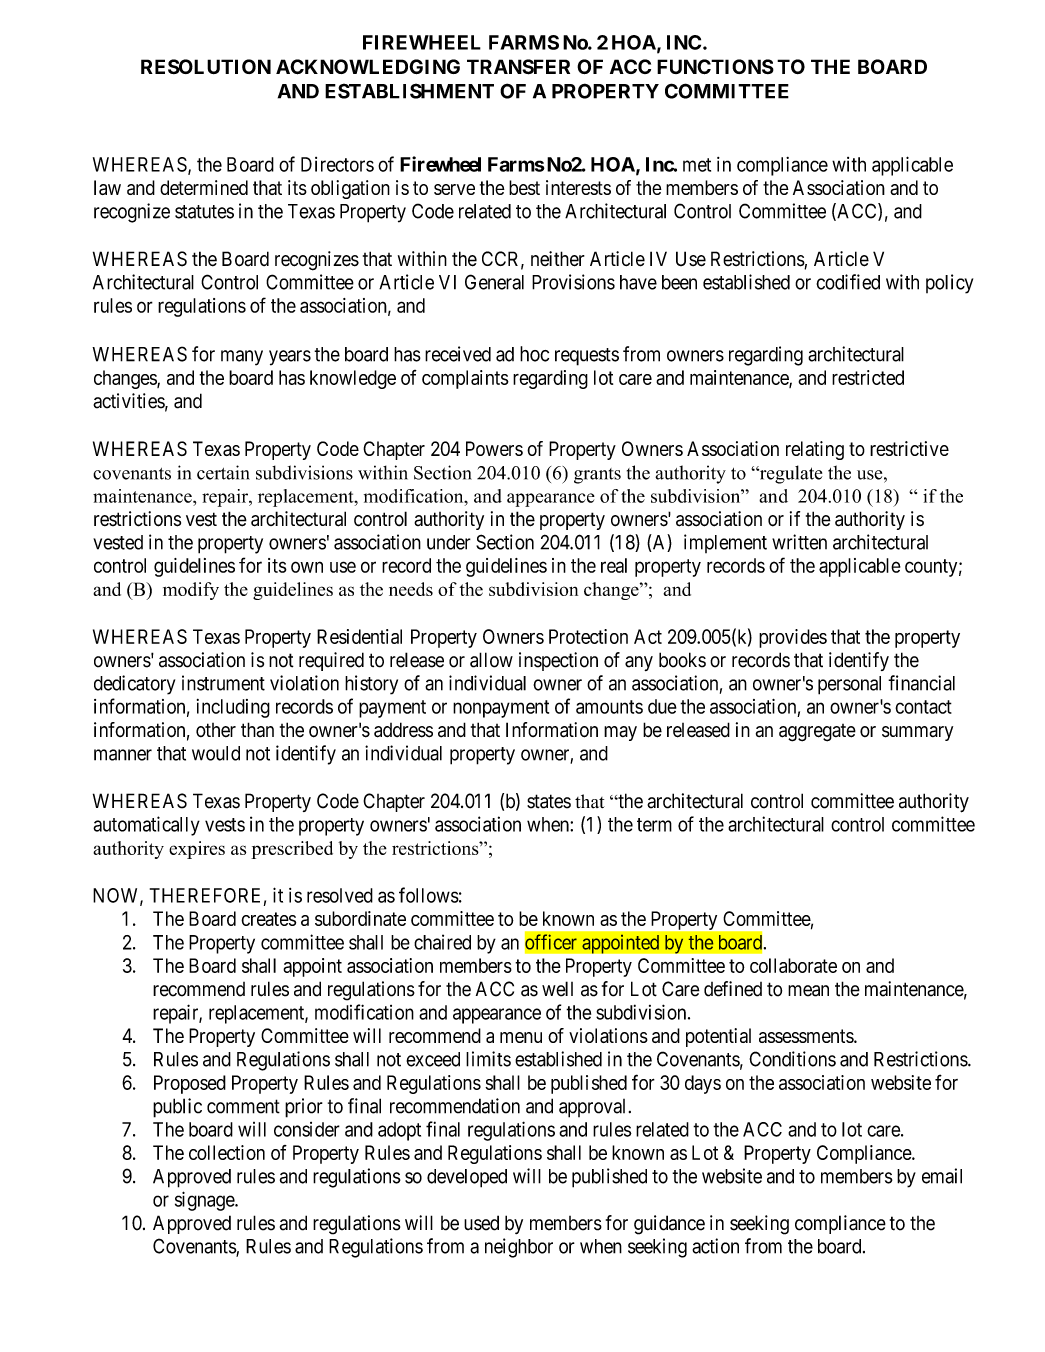 This page has height=1352, width=1045. Describe the element at coordinates (849, 685) in the page. I see `personal` at that location.
